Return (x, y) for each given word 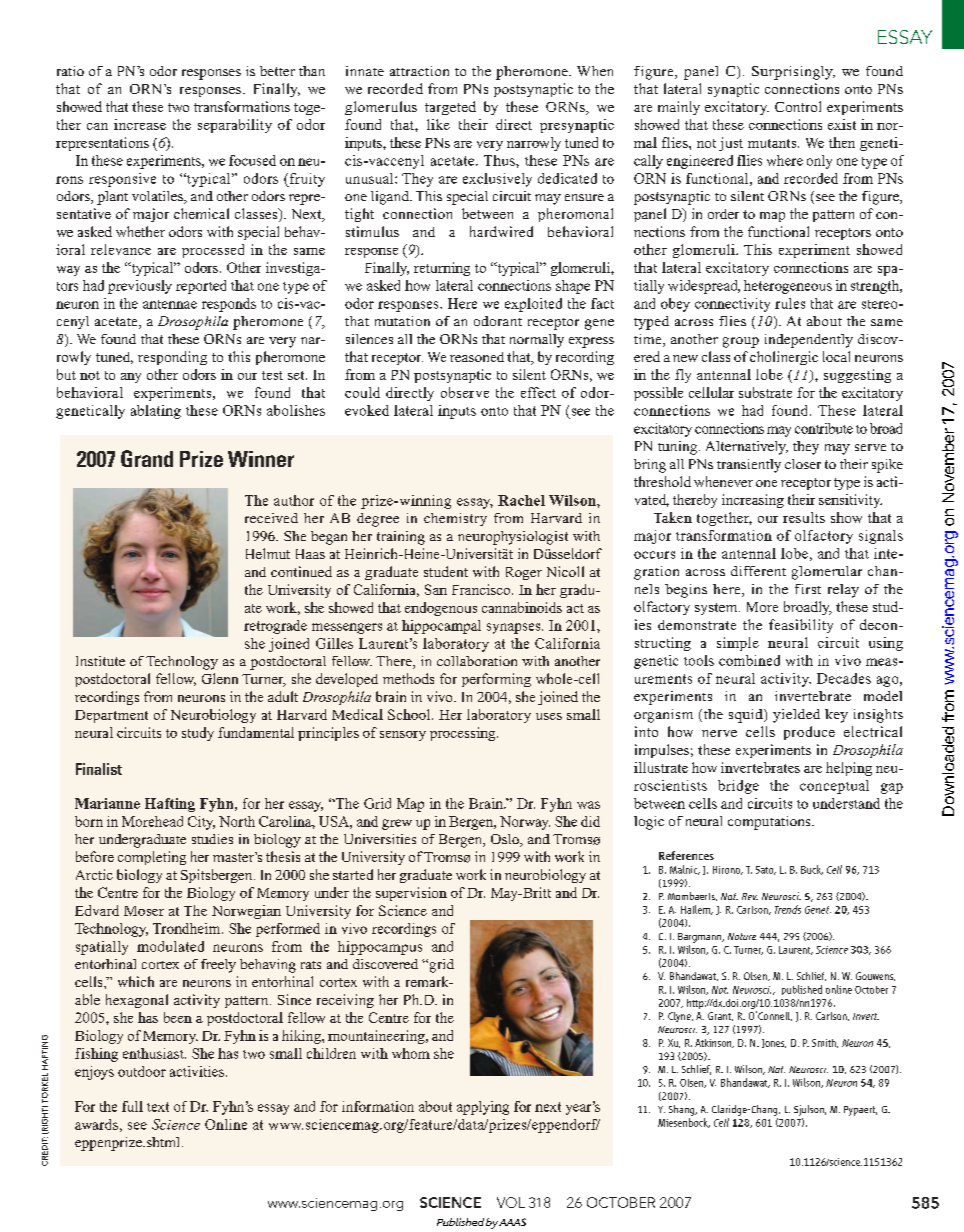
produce (809, 733)
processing (464, 734)
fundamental (256, 732)
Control (798, 106)
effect (538, 392)
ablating (156, 412)
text (158, 1107)
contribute (824, 428)
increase (140, 124)
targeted (450, 108)
